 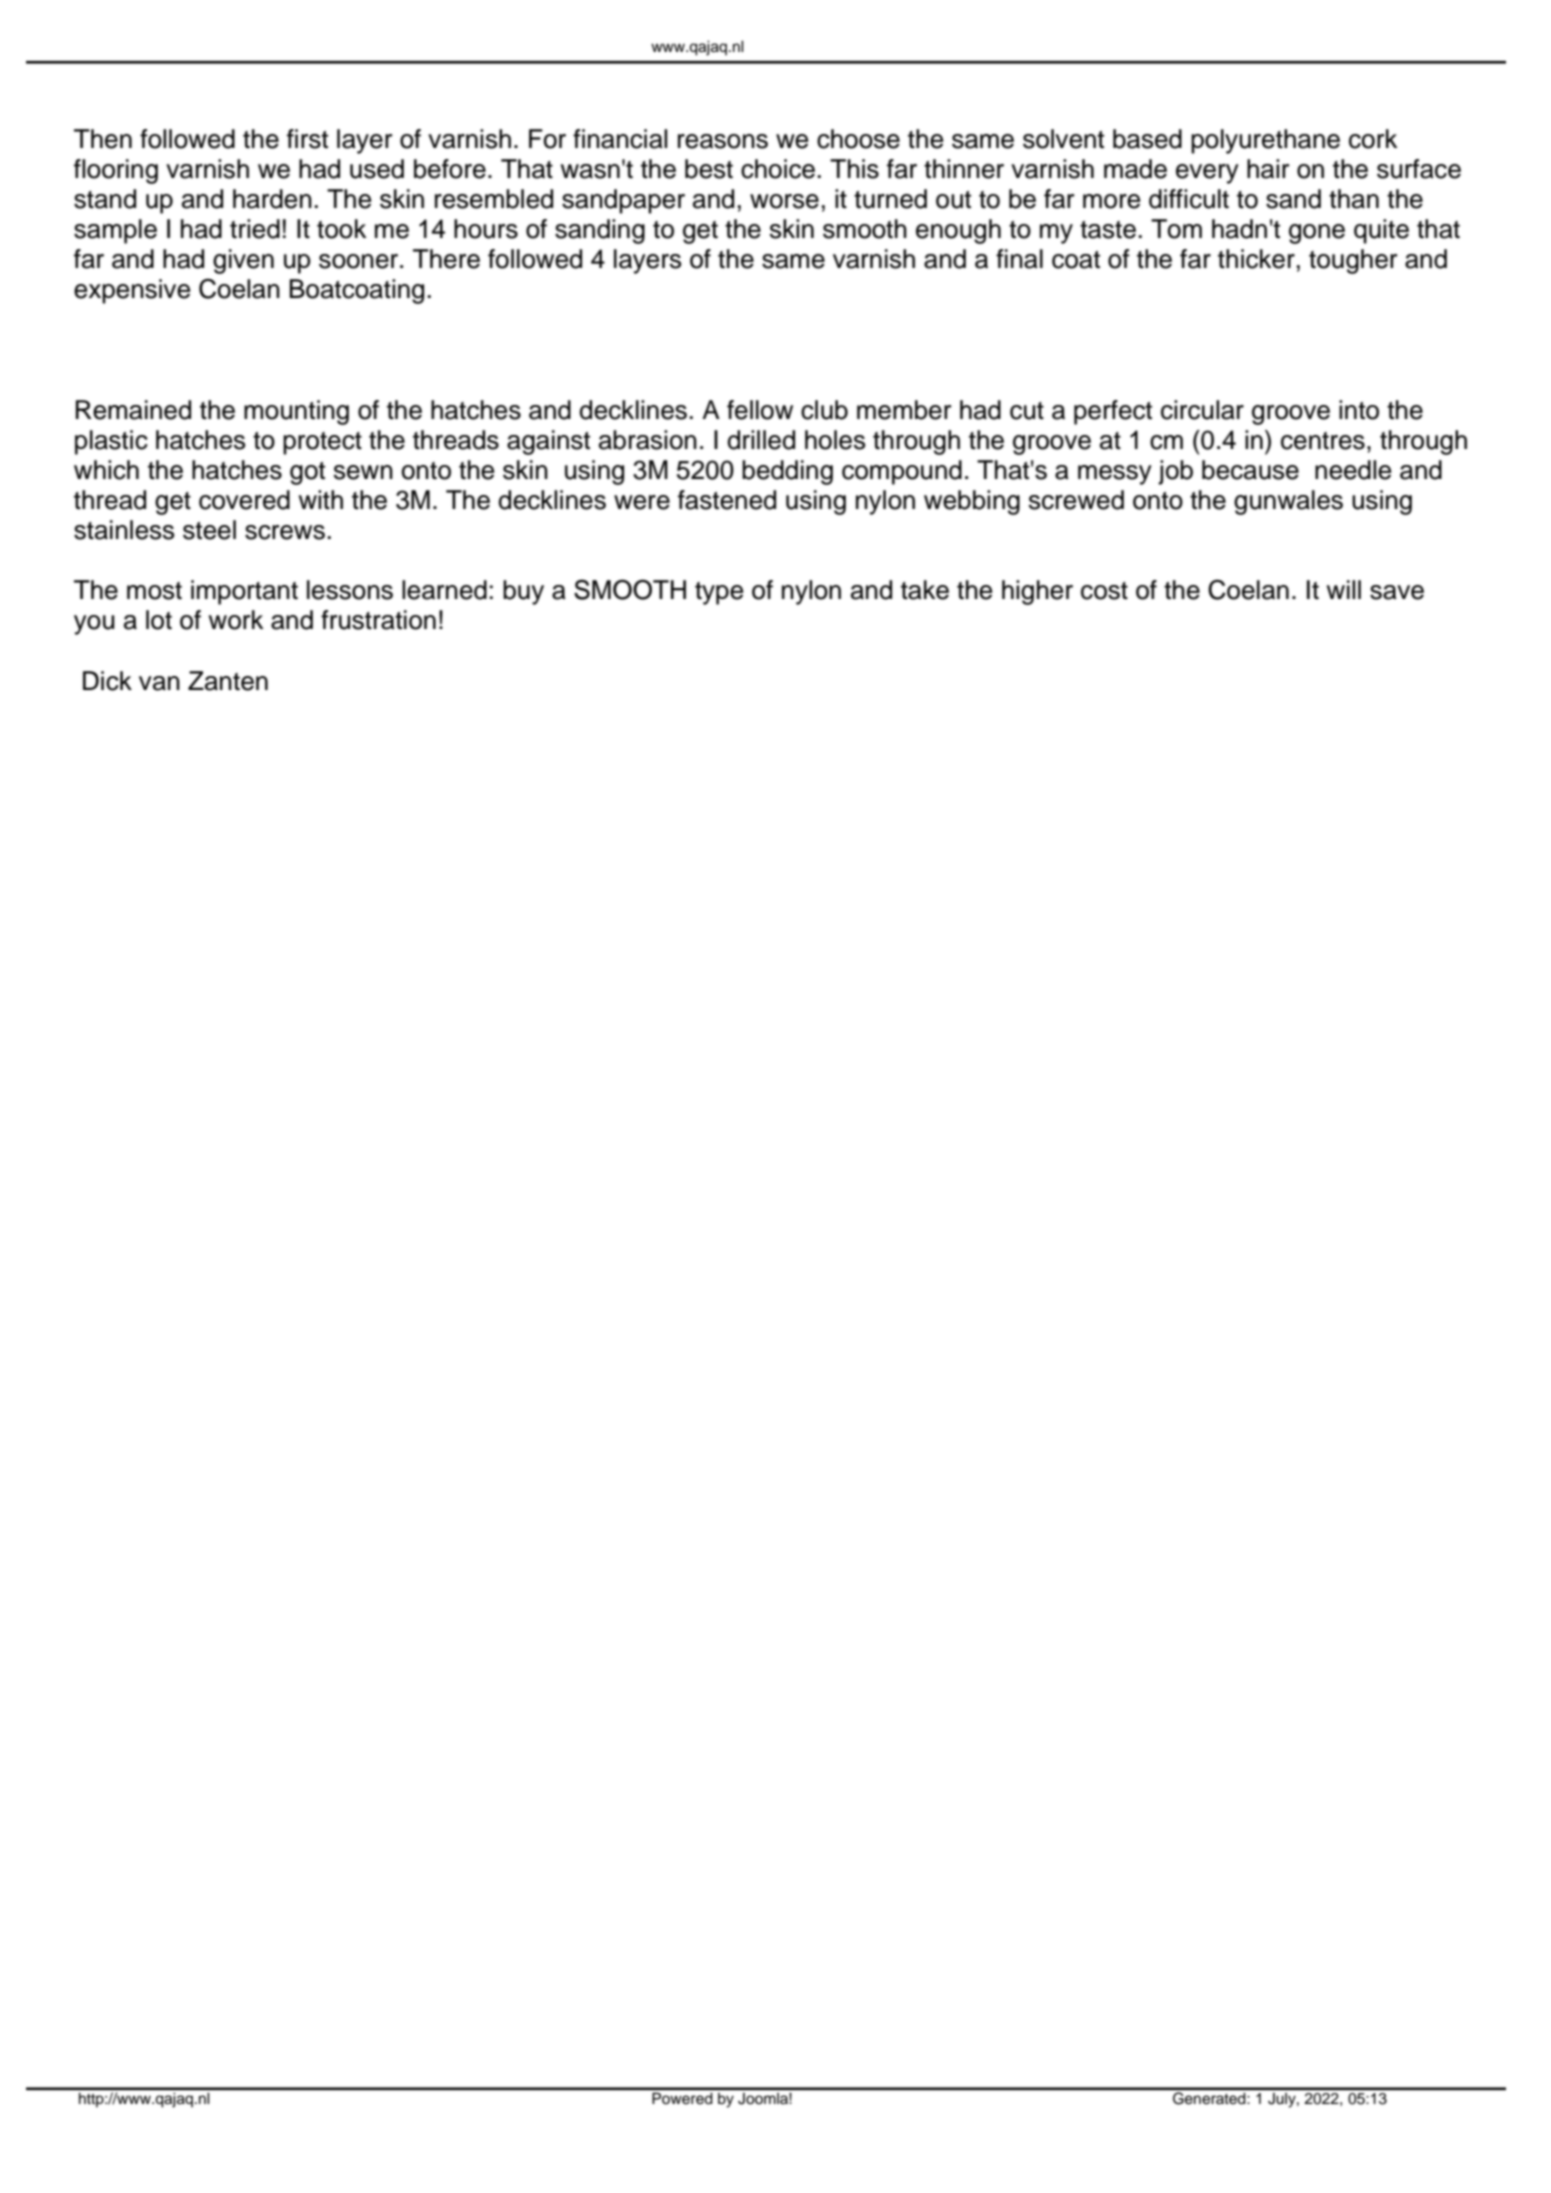 What do you see at coordinates (307, 139) in the screenshot?
I see `first` at bounding box center [307, 139].
